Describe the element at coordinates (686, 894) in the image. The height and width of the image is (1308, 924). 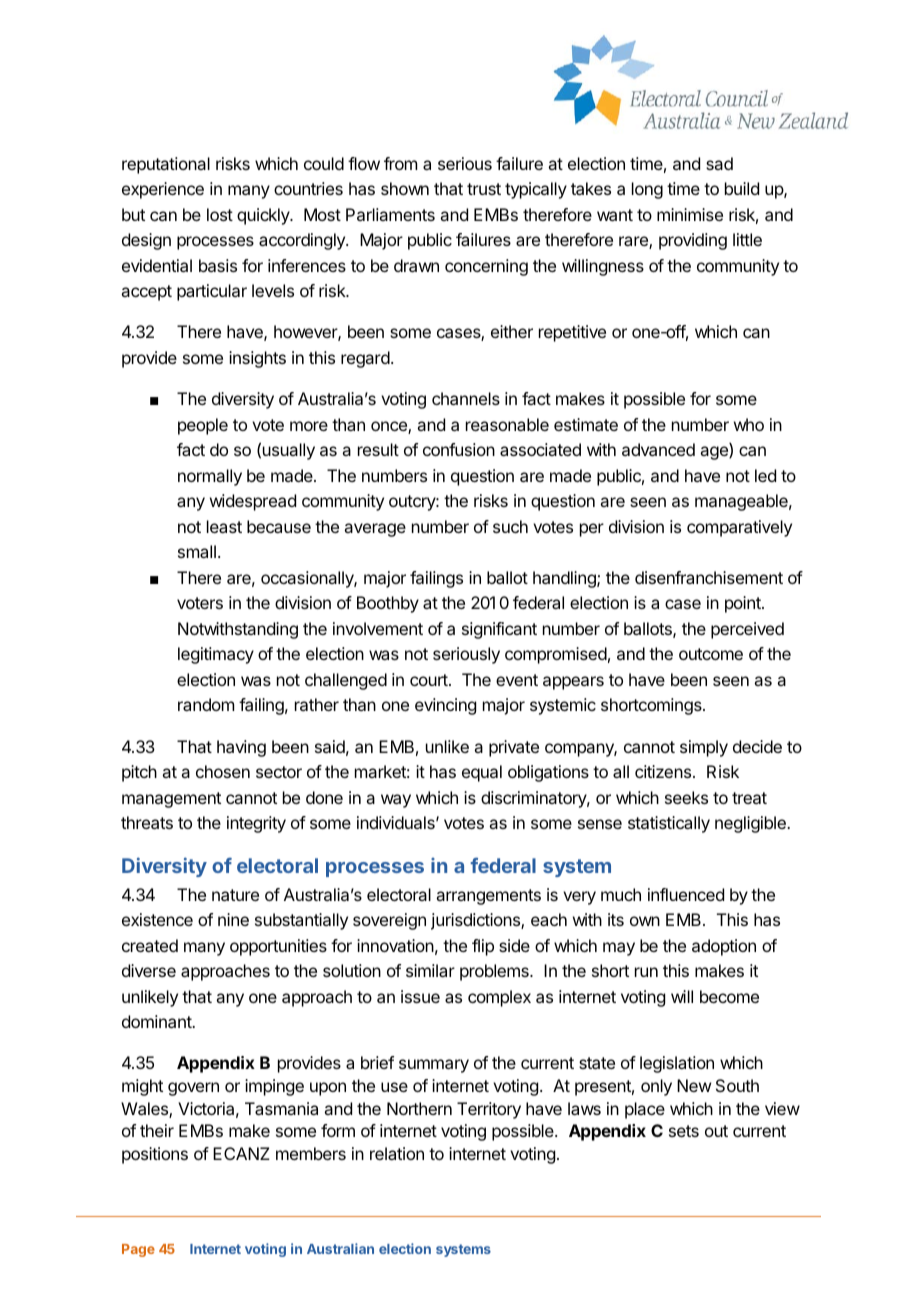
I see `influenced` at that location.
